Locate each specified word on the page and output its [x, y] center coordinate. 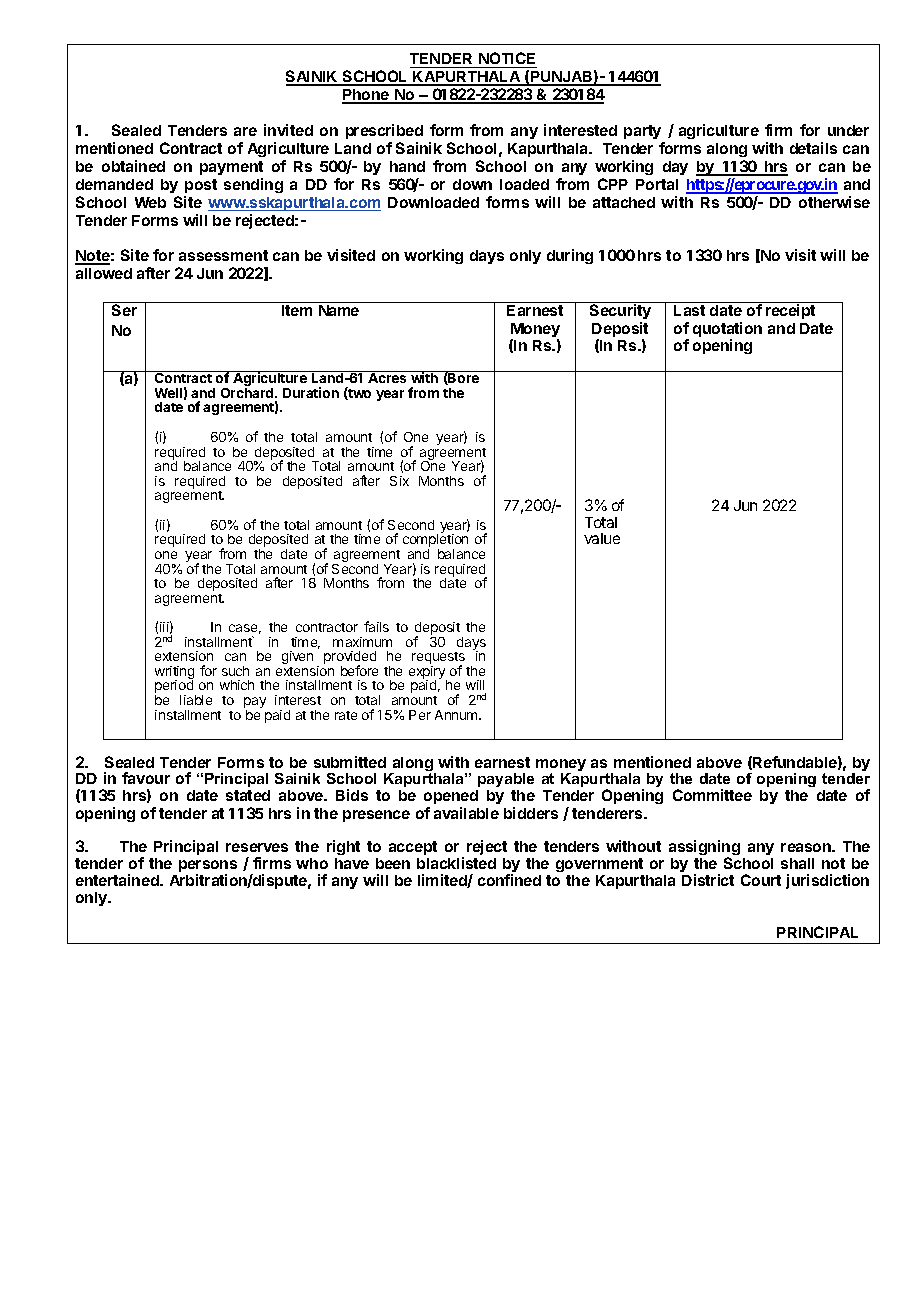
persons [208, 868]
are [245, 131]
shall [797, 863]
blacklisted [456, 863]
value [602, 538]
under [848, 130]
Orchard [248, 393]
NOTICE [507, 60]
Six [399, 481]
